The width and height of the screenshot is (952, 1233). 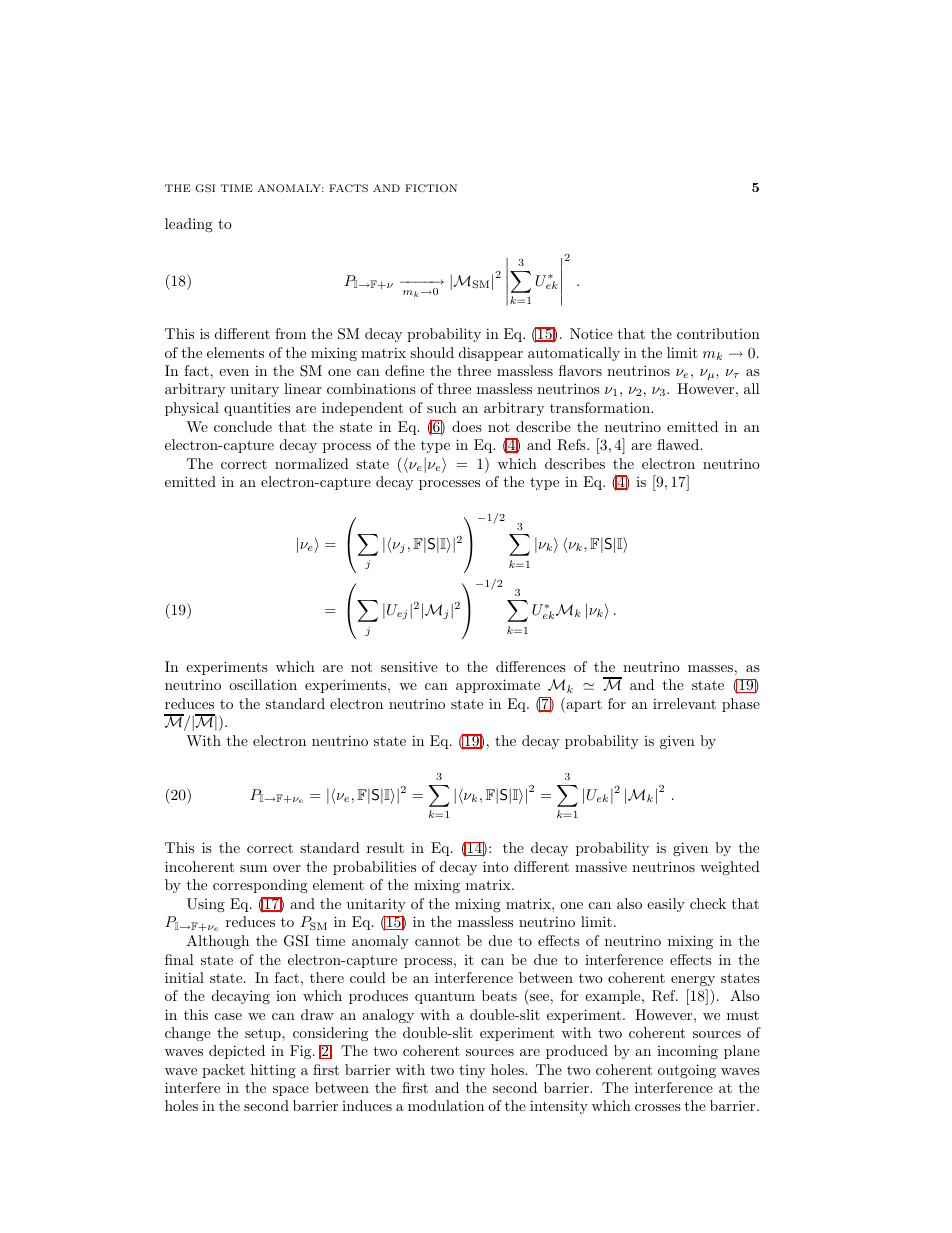 What do you see at coordinates (718, 333) in the screenshot?
I see `contribution` at bounding box center [718, 333].
